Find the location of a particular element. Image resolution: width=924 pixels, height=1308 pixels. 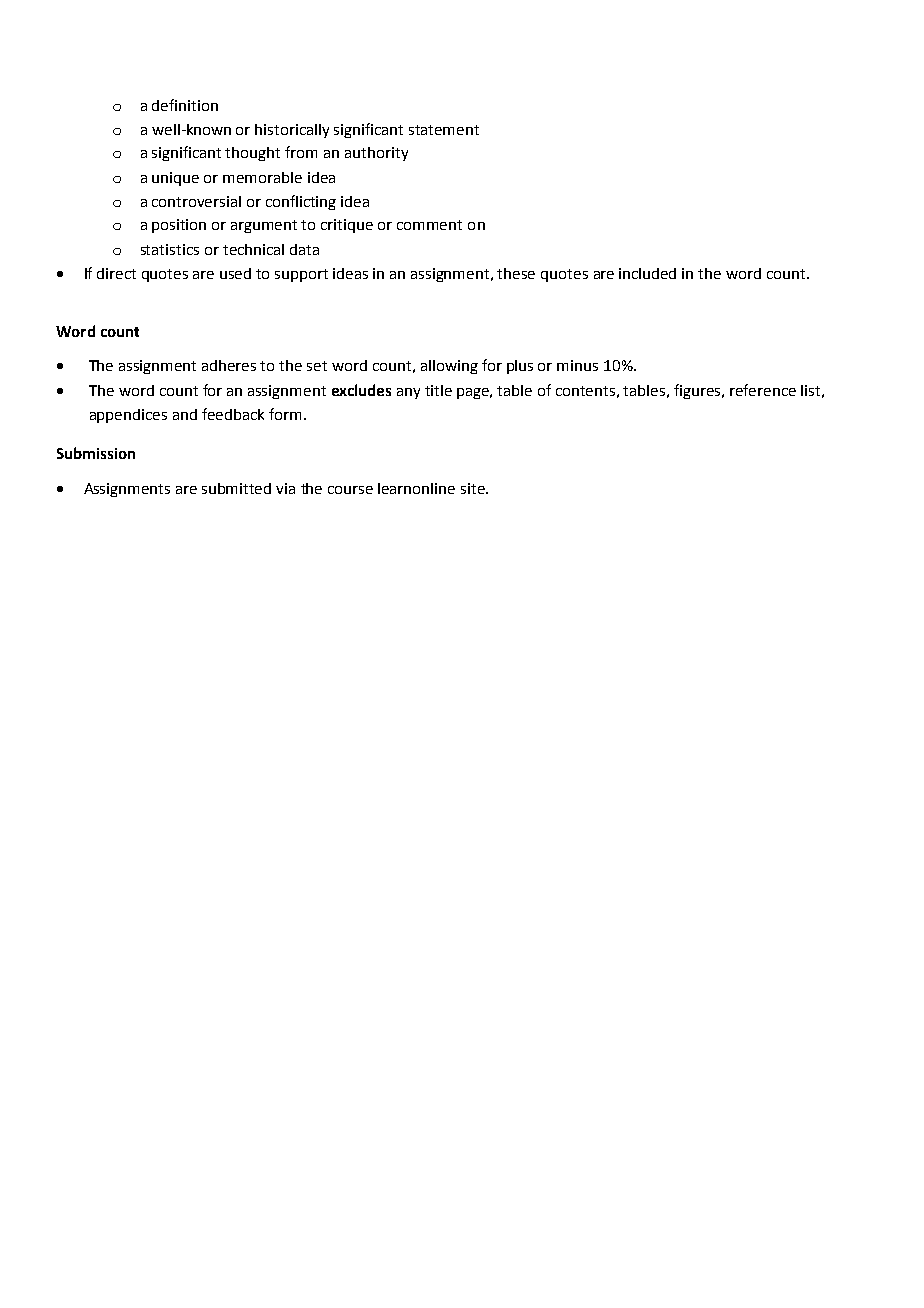

statement is located at coordinates (444, 130).
